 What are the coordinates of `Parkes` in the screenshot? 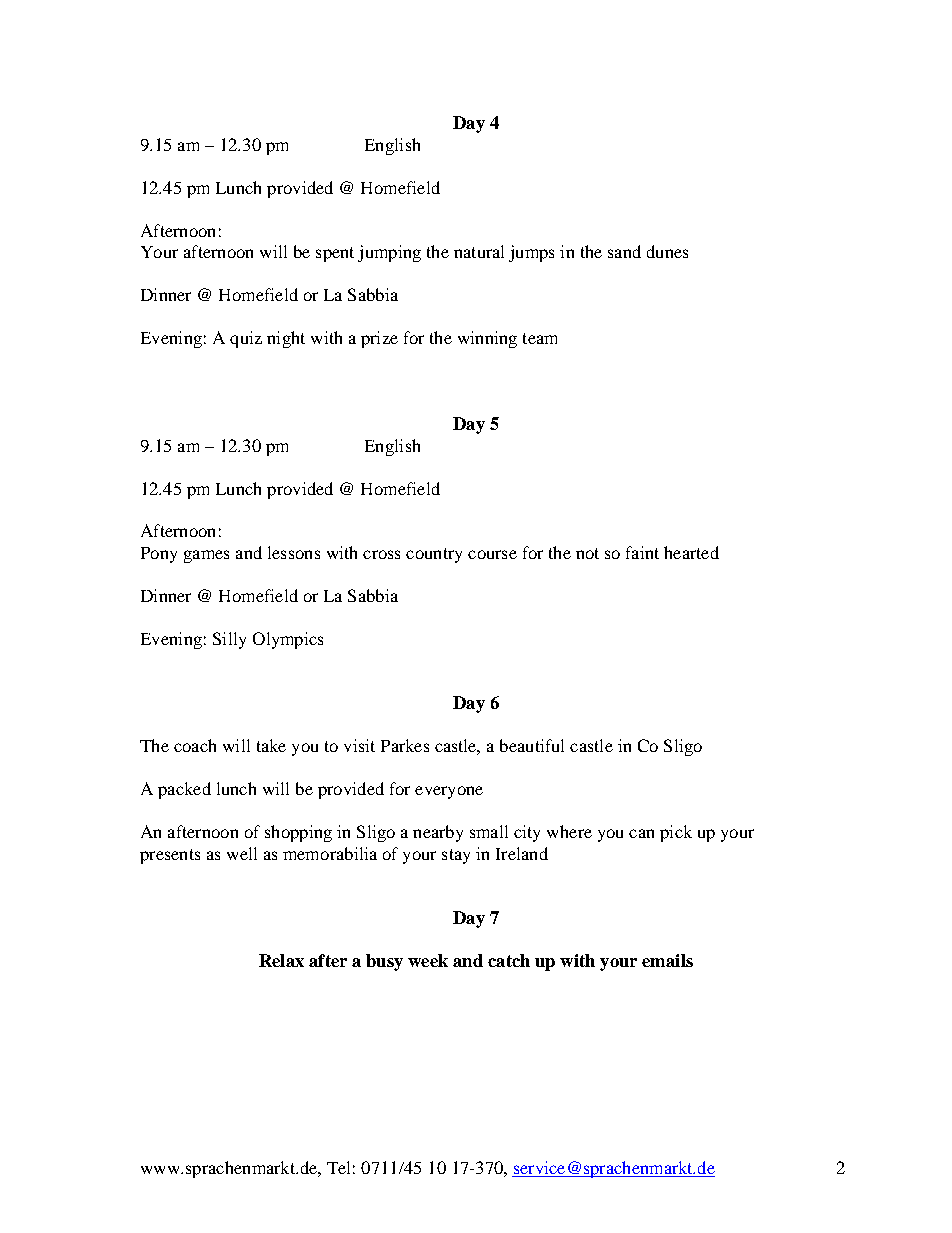 It's located at (405, 745).
